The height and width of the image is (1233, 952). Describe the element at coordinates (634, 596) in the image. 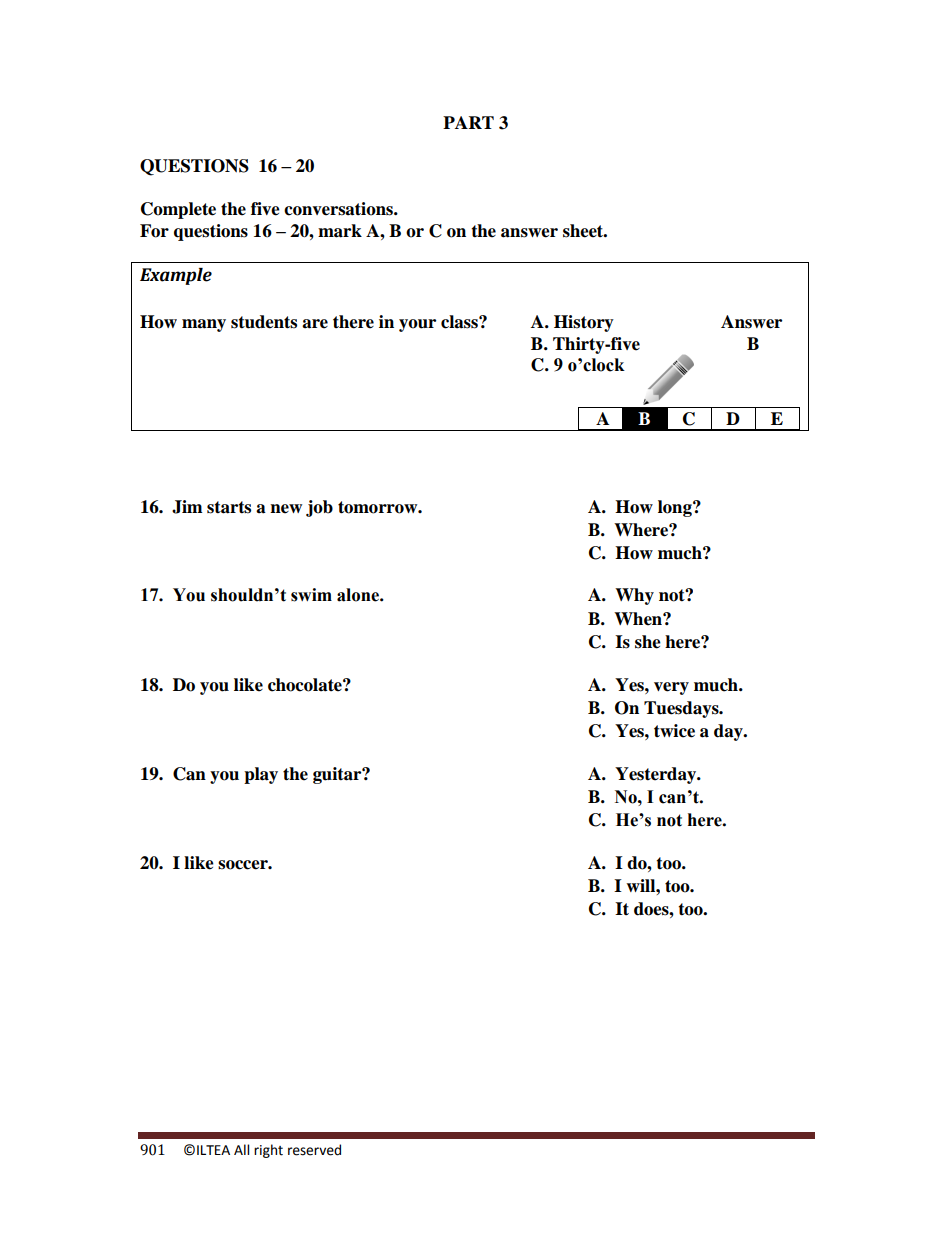

I see `Why` at that location.
